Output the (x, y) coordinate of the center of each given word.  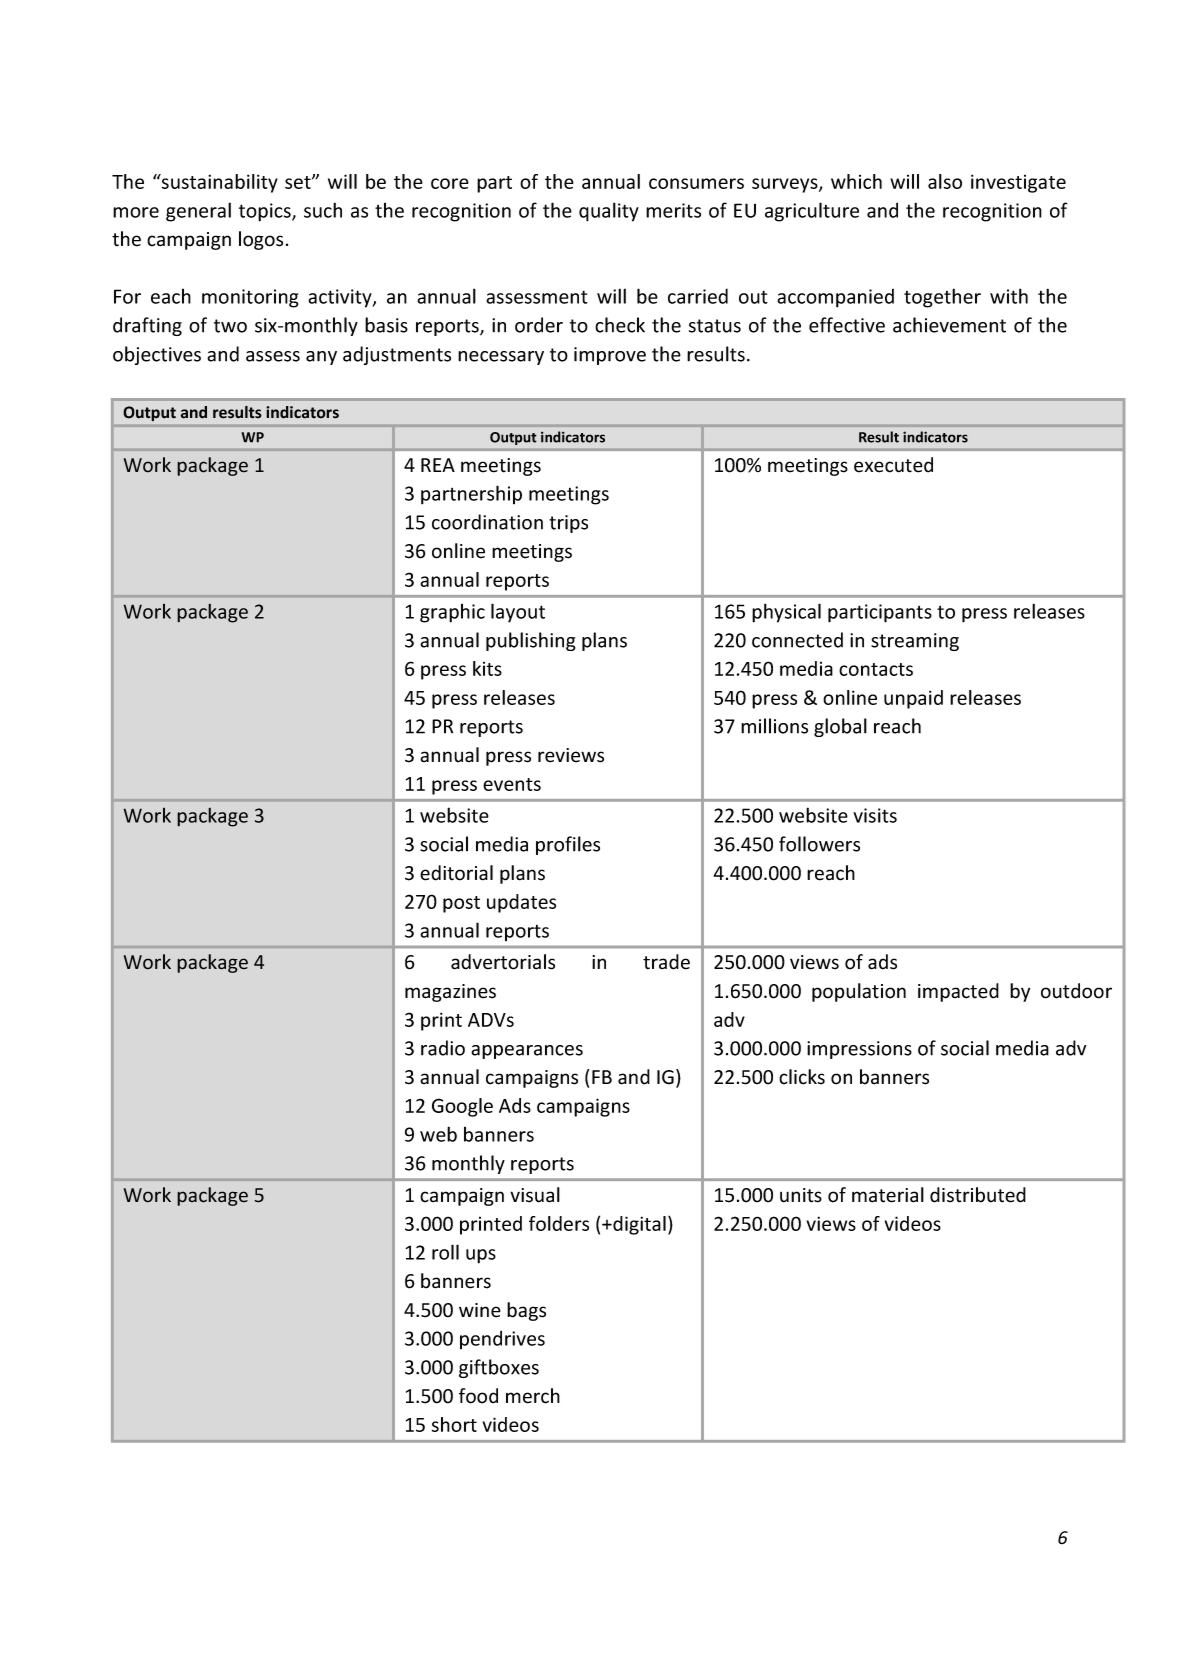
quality (609, 212)
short (454, 1424)
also (945, 181)
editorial (456, 873)
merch (533, 1396)
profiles (568, 845)
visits (875, 815)
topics (266, 212)
